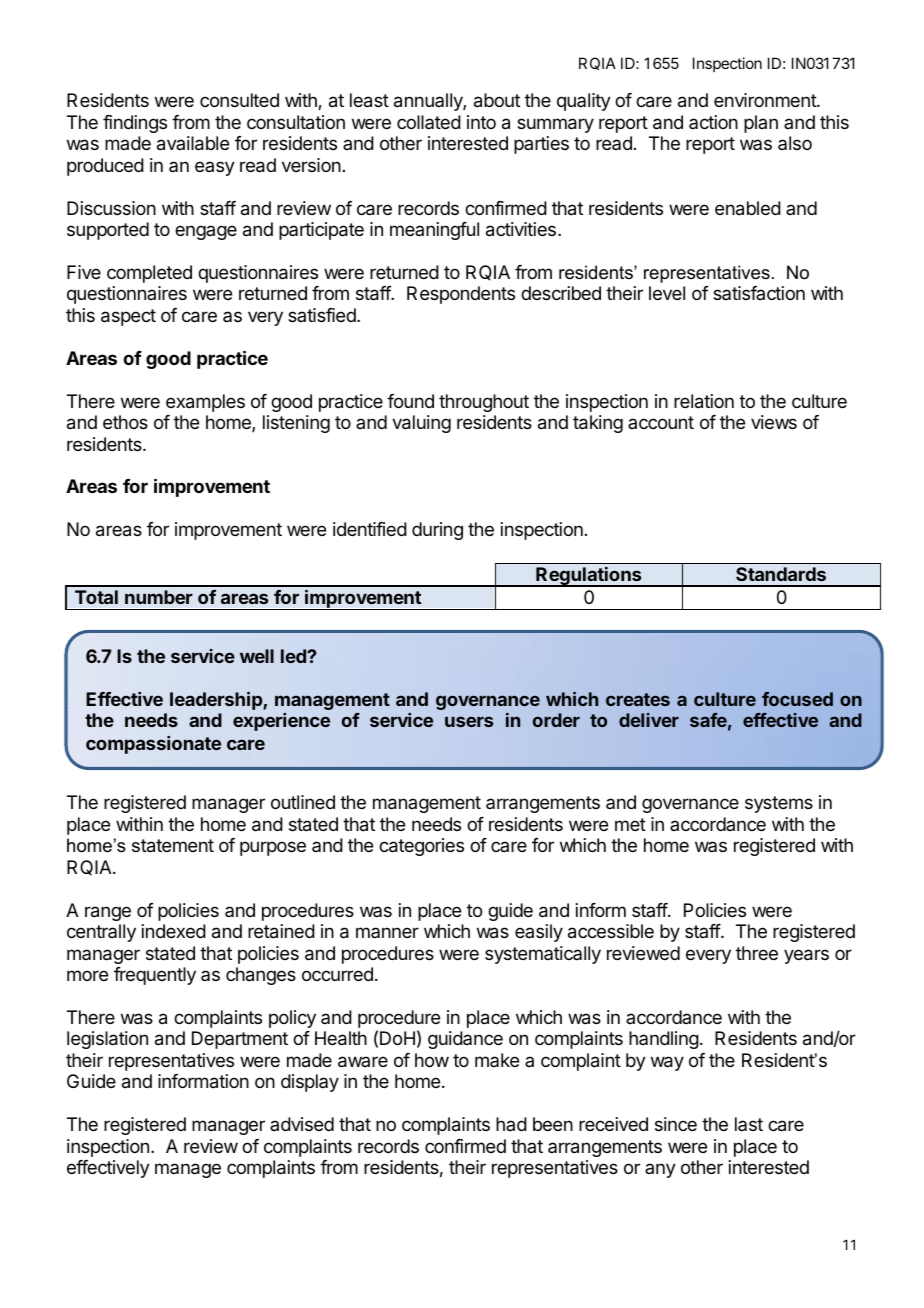 This page has width=924, height=1308. What do you see at coordinates (159, 597) in the page?
I see `number` at bounding box center [159, 597].
